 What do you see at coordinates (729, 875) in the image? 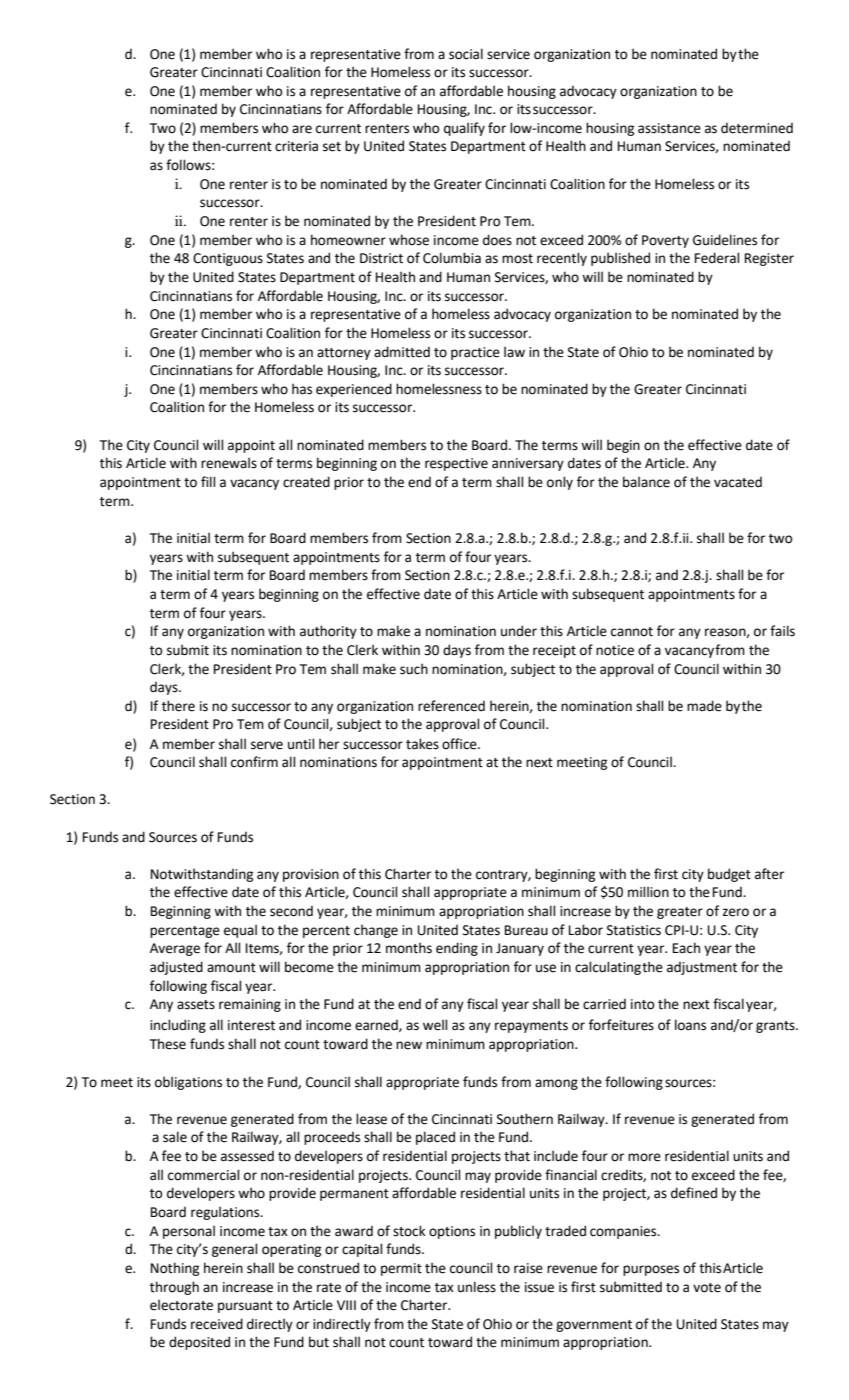
I see `budget` at bounding box center [729, 875].
